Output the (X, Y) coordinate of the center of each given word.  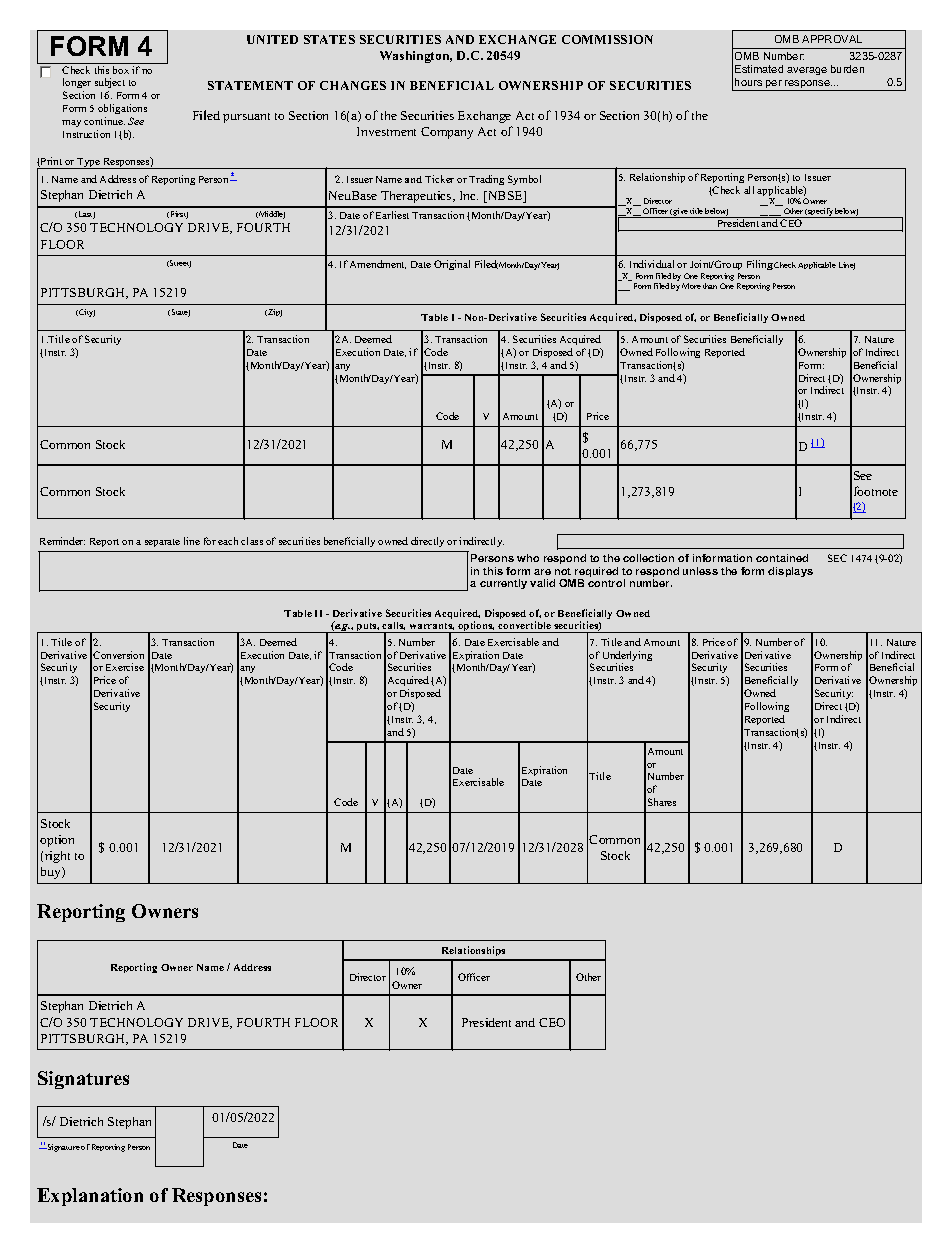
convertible (525, 627)
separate (162, 543)
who (528, 558)
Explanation (90, 1197)
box (121, 70)
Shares (662, 802)
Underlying (627, 657)
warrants (431, 628)
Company (447, 133)
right (57, 857)
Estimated (759, 69)
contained (782, 558)
